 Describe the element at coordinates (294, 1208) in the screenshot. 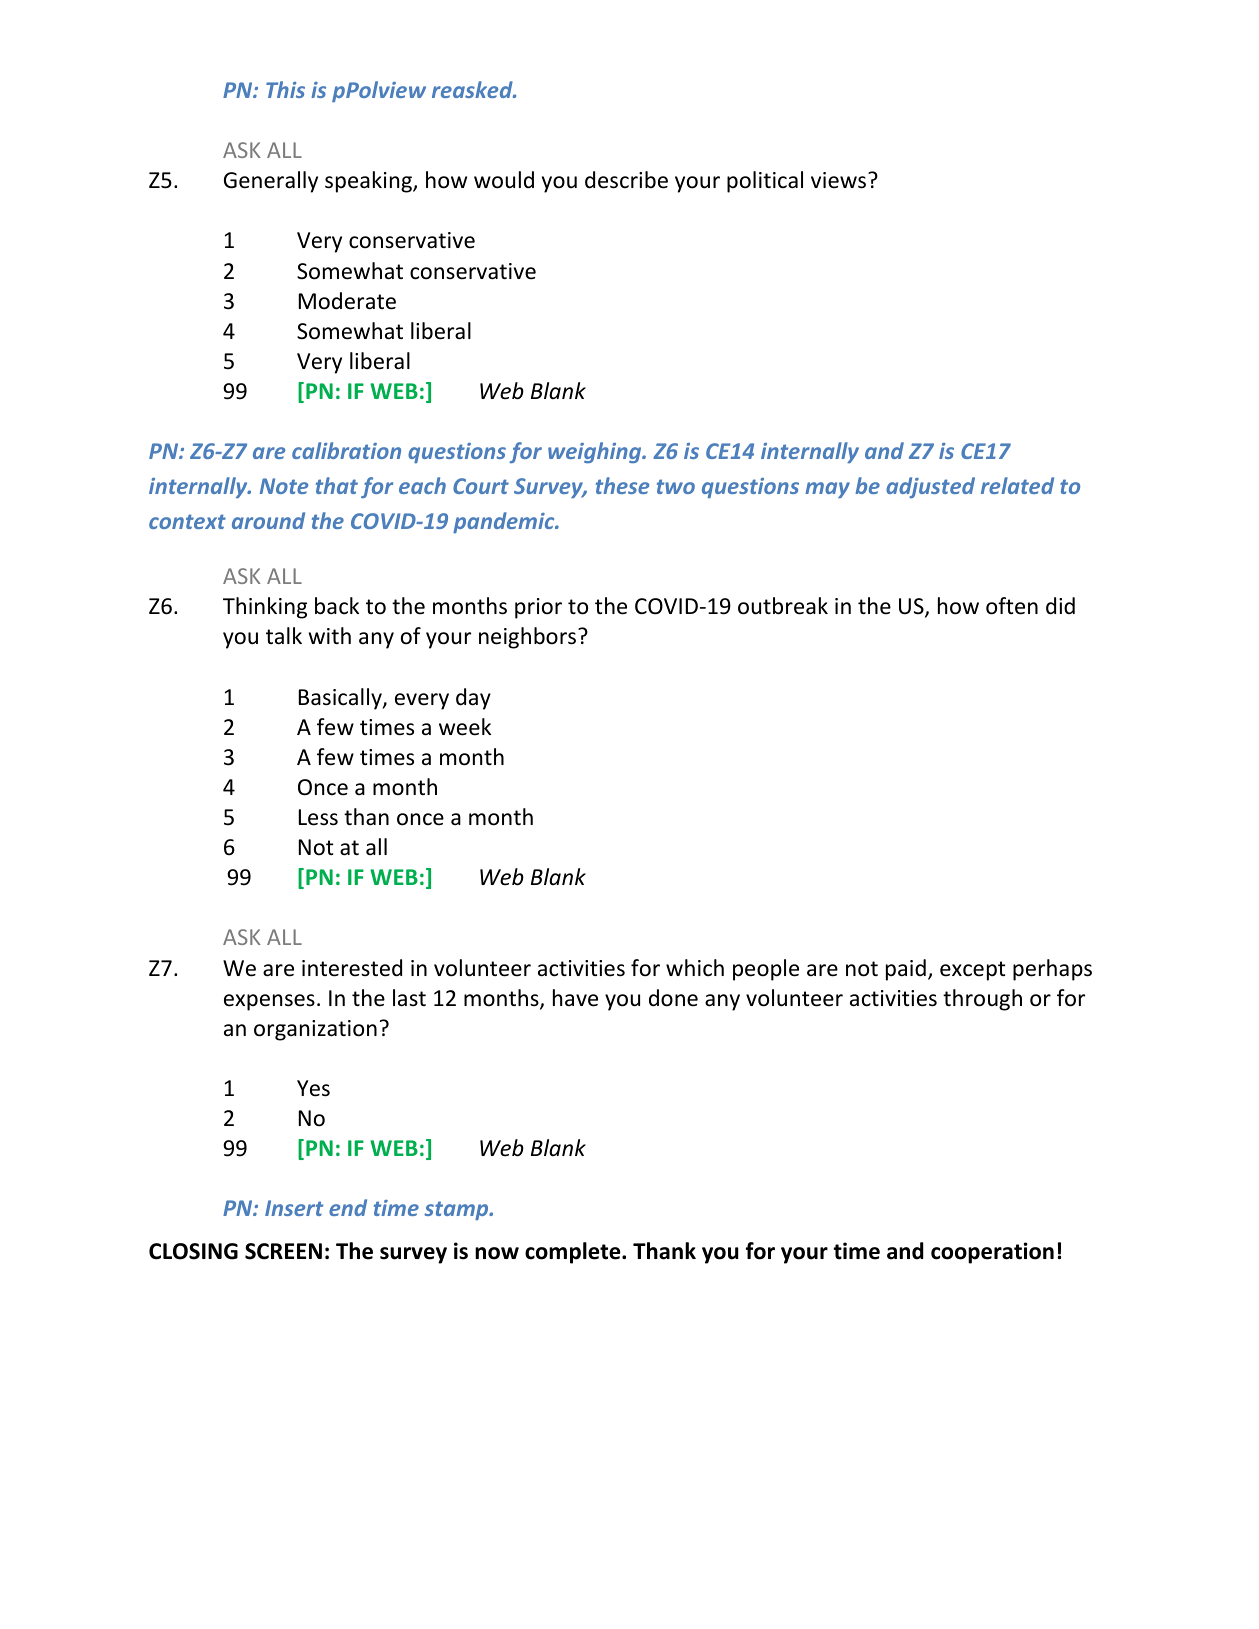

I see `Insert` at that location.
